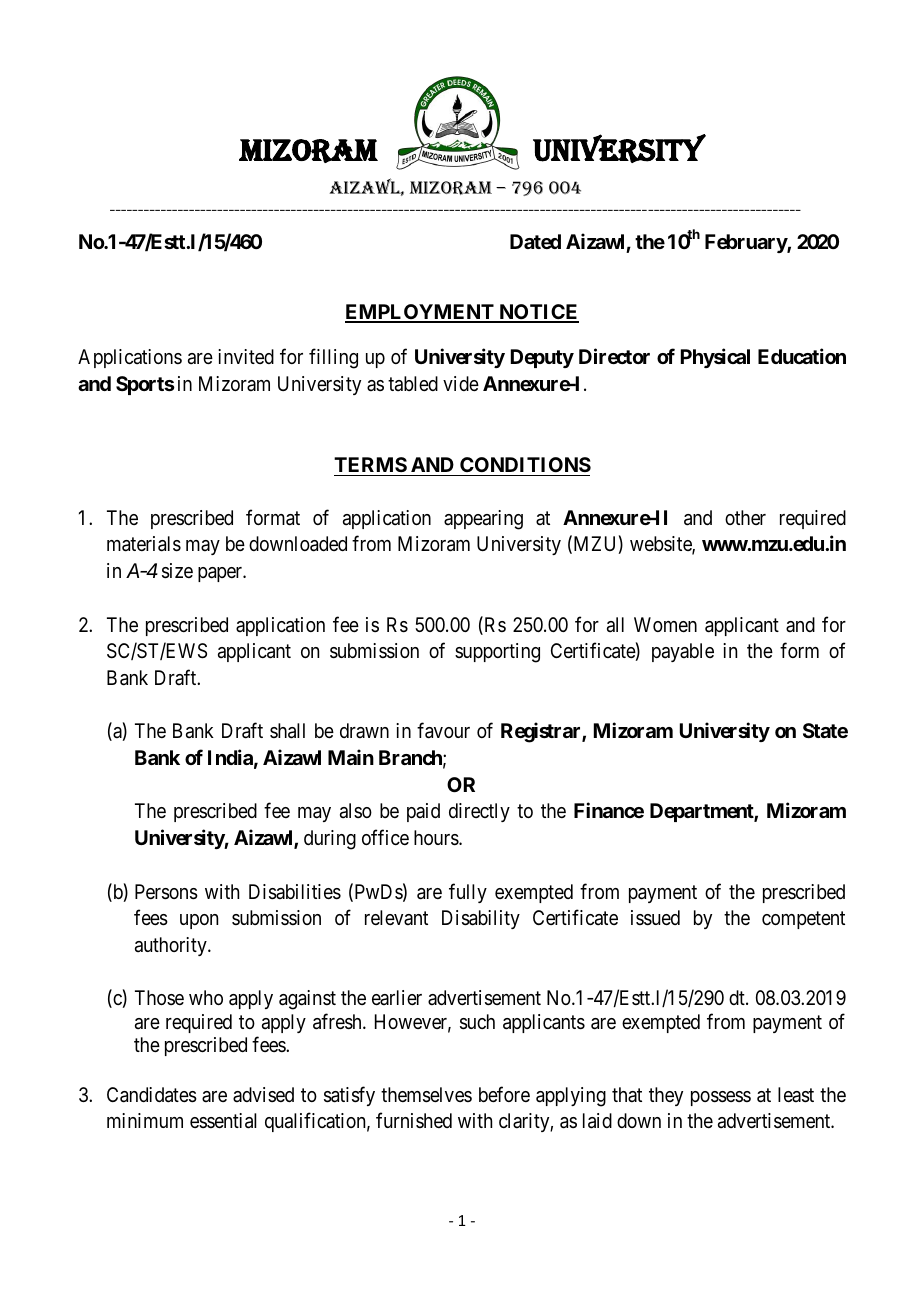 This screenshot has width=924, height=1308. Describe the element at coordinates (144, 544) in the screenshot. I see `materials` at that location.
